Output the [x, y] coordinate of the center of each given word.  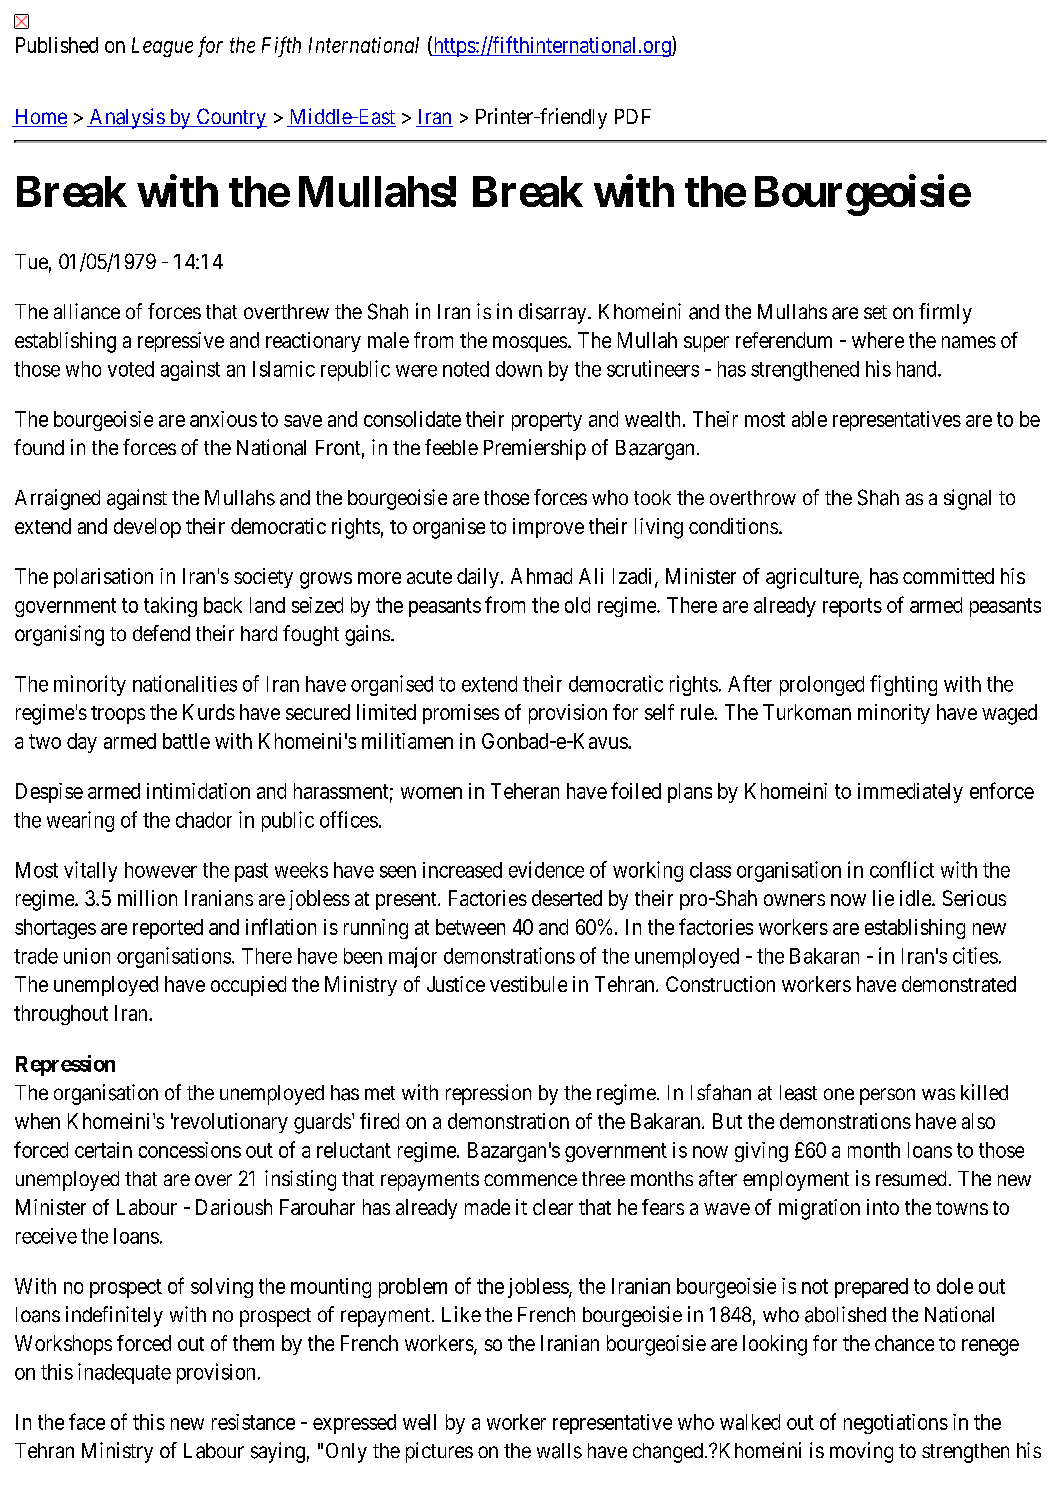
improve [548, 528]
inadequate [124, 1373]
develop [147, 528]
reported [168, 929]
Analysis [126, 118]
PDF [633, 116]
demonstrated [959, 984]
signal [967, 499]
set [875, 312]
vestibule [528, 984]
